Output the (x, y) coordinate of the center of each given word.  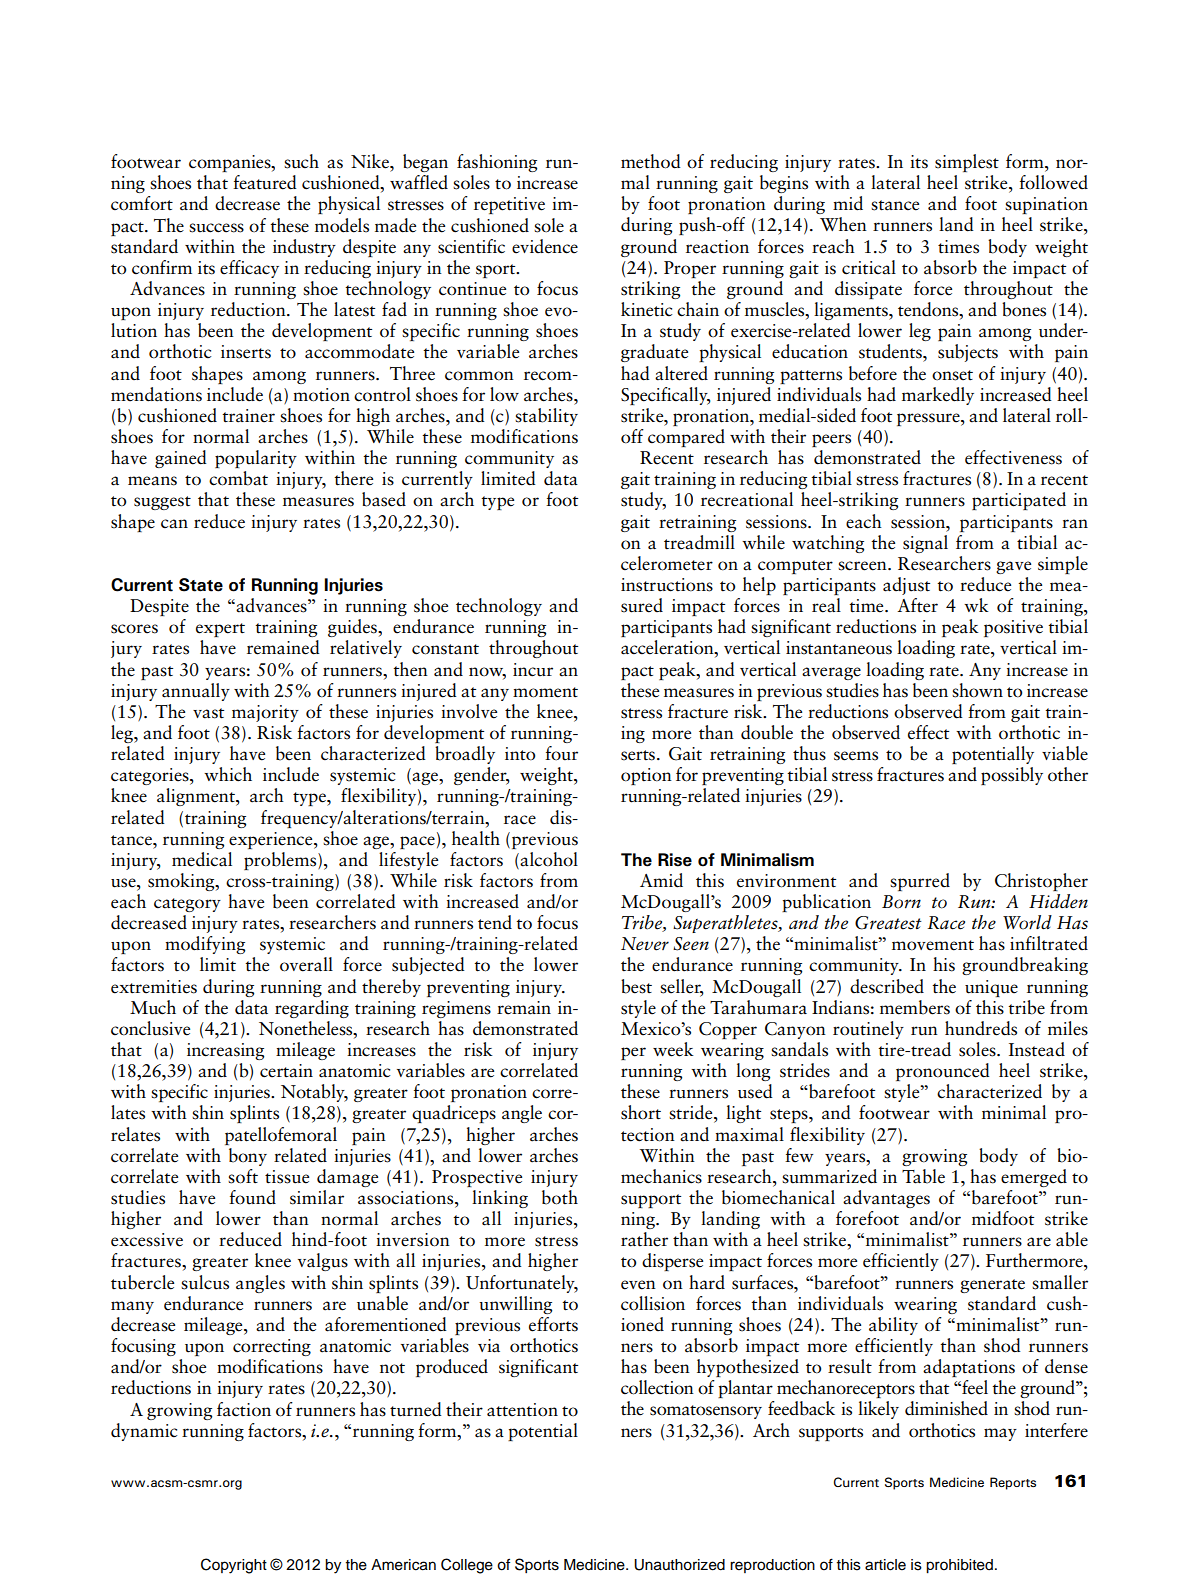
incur (533, 670)
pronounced (943, 1072)
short (641, 1112)
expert (220, 630)
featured (265, 182)
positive (1013, 628)
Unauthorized (679, 1565)
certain (286, 1071)
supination (1046, 205)
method (651, 161)
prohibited (959, 1566)
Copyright (234, 1566)
